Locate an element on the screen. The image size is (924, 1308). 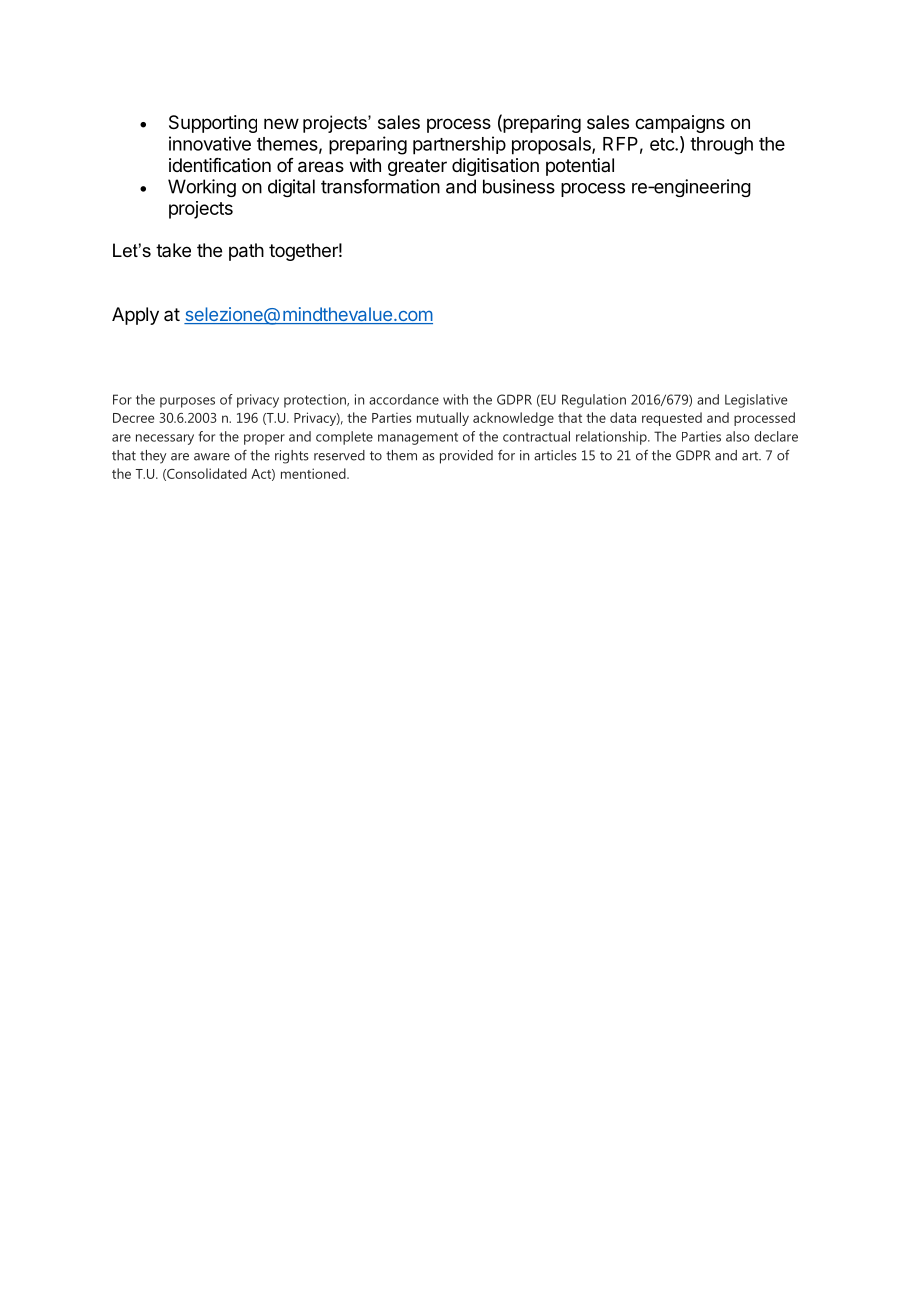
path is located at coordinates (246, 252).
